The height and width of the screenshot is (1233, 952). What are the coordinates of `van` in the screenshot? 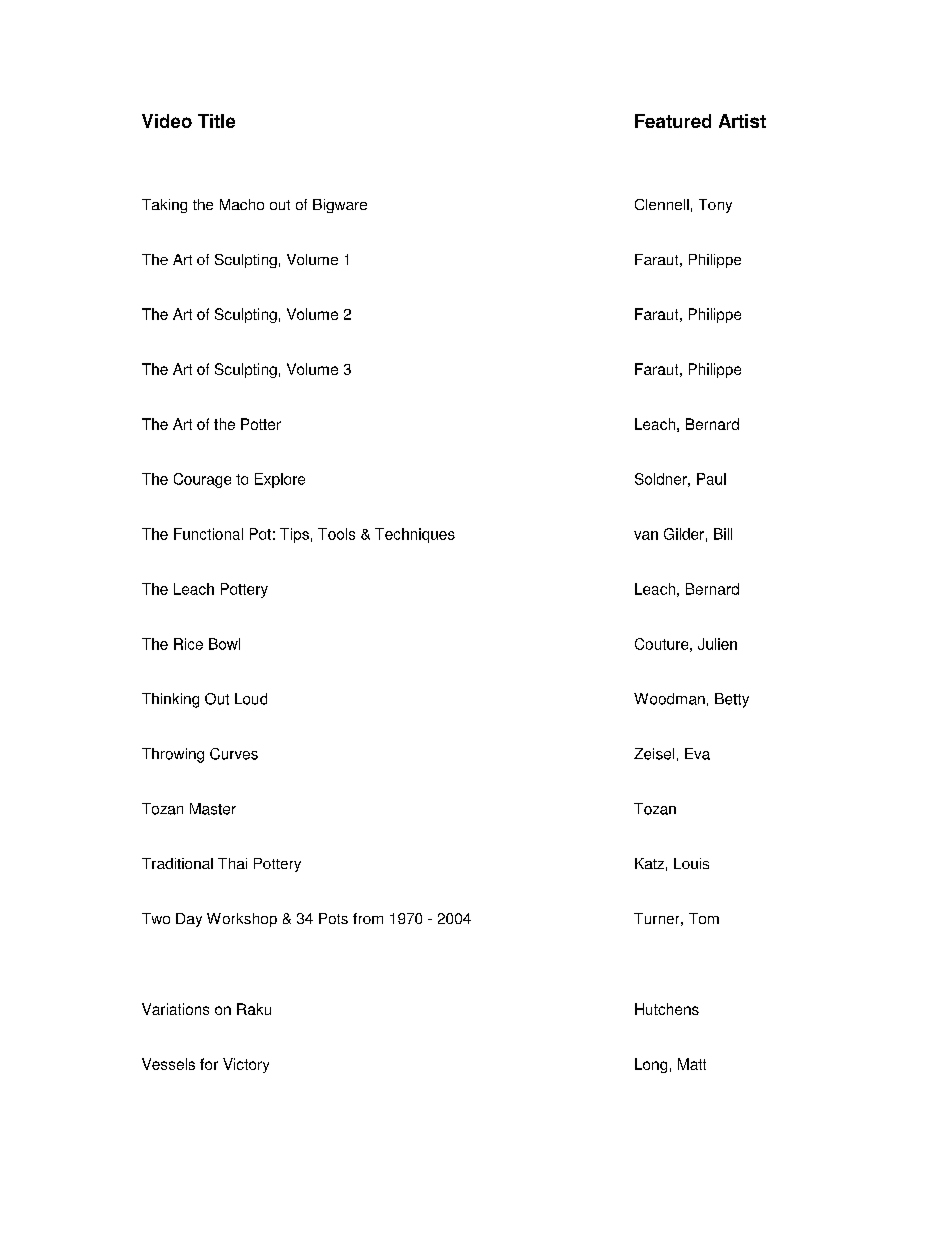 It's located at (646, 535).
